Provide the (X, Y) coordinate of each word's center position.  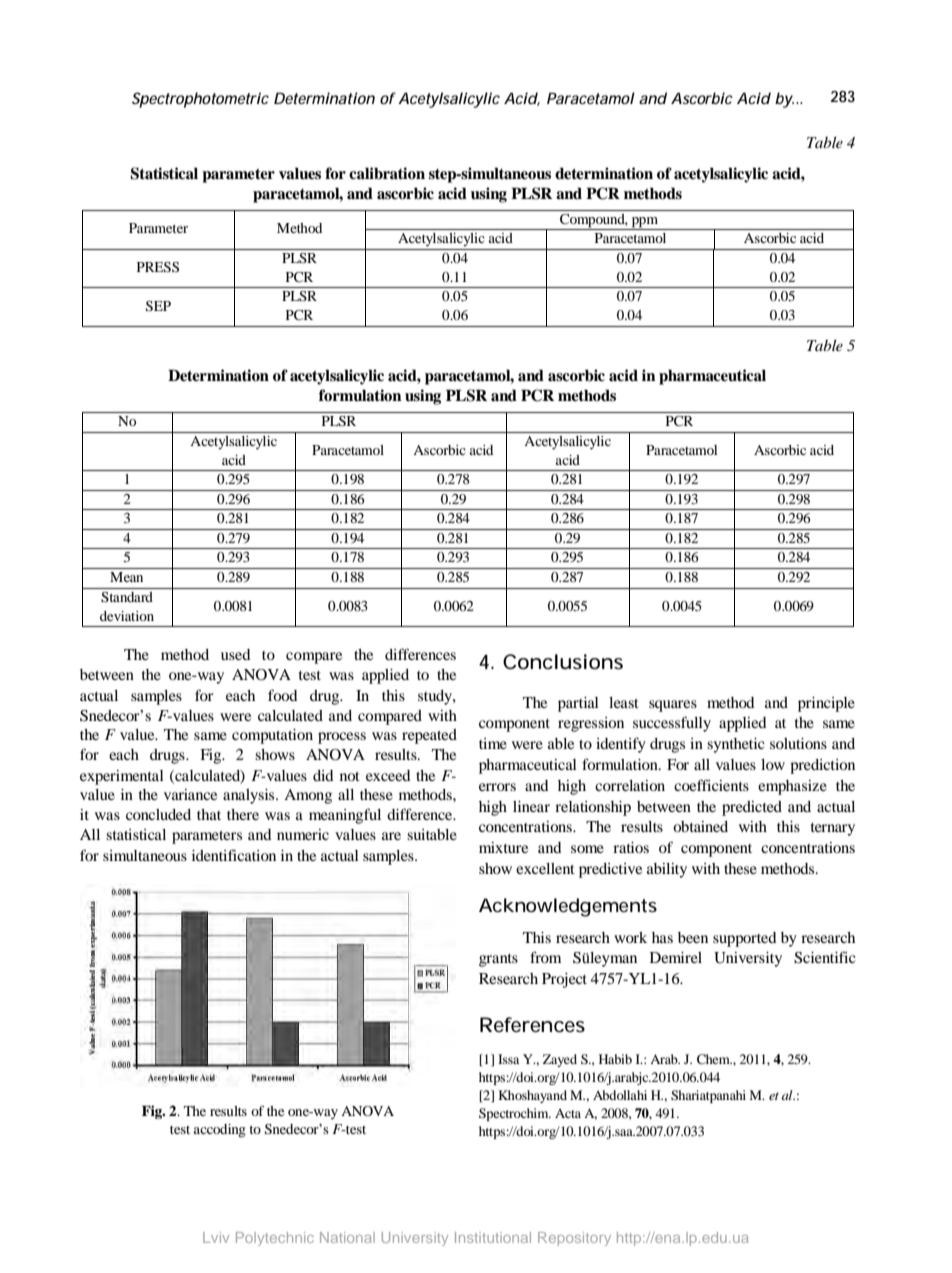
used (236, 654)
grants (498, 960)
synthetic (735, 745)
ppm (645, 223)
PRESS (158, 267)
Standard (127, 597)
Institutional (493, 1237)
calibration (387, 173)
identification (234, 855)
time (493, 743)
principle (826, 704)
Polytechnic (275, 1239)
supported (745, 939)
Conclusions (563, 662)
